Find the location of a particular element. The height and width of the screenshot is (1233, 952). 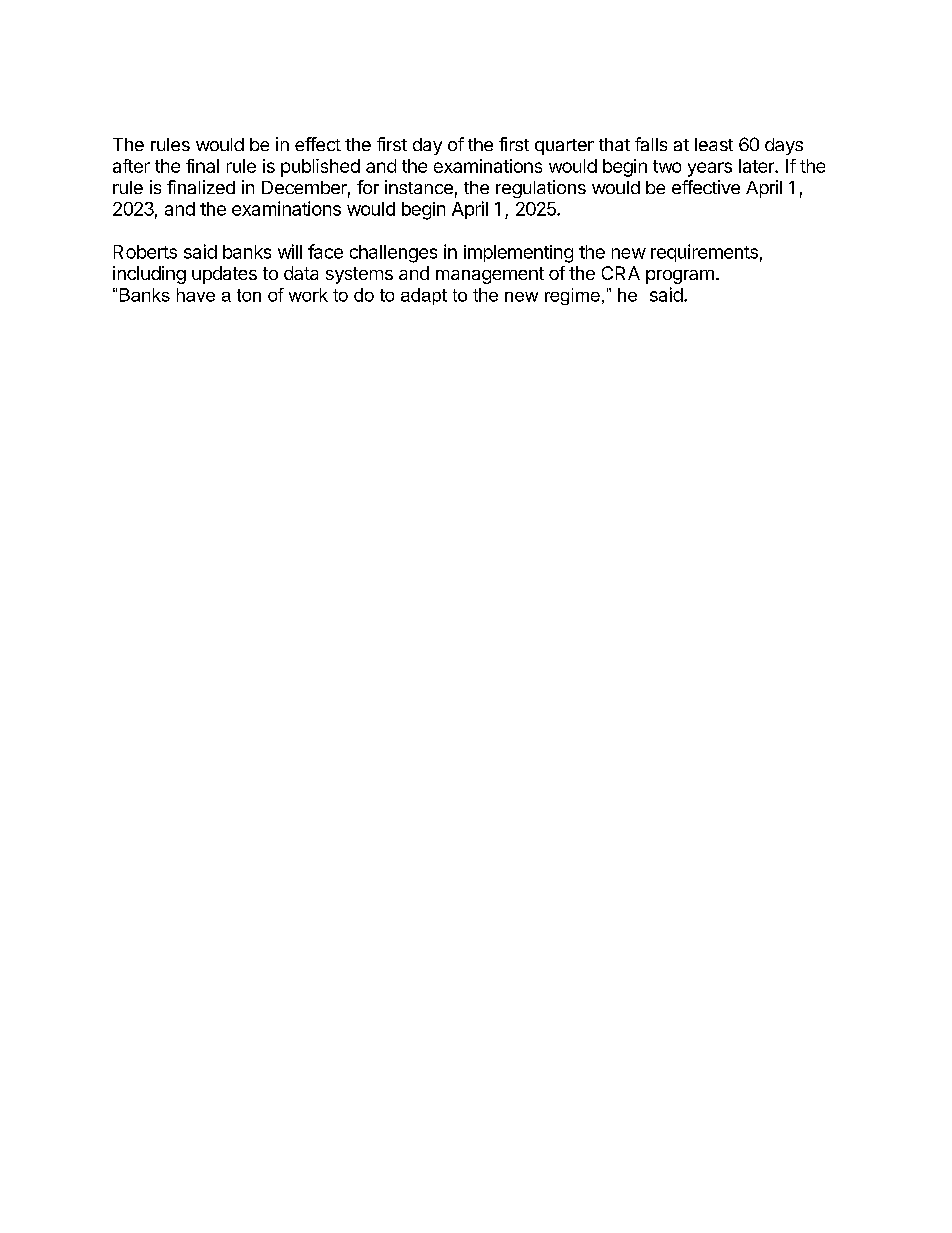

have is located at coordinates (196, 295).
